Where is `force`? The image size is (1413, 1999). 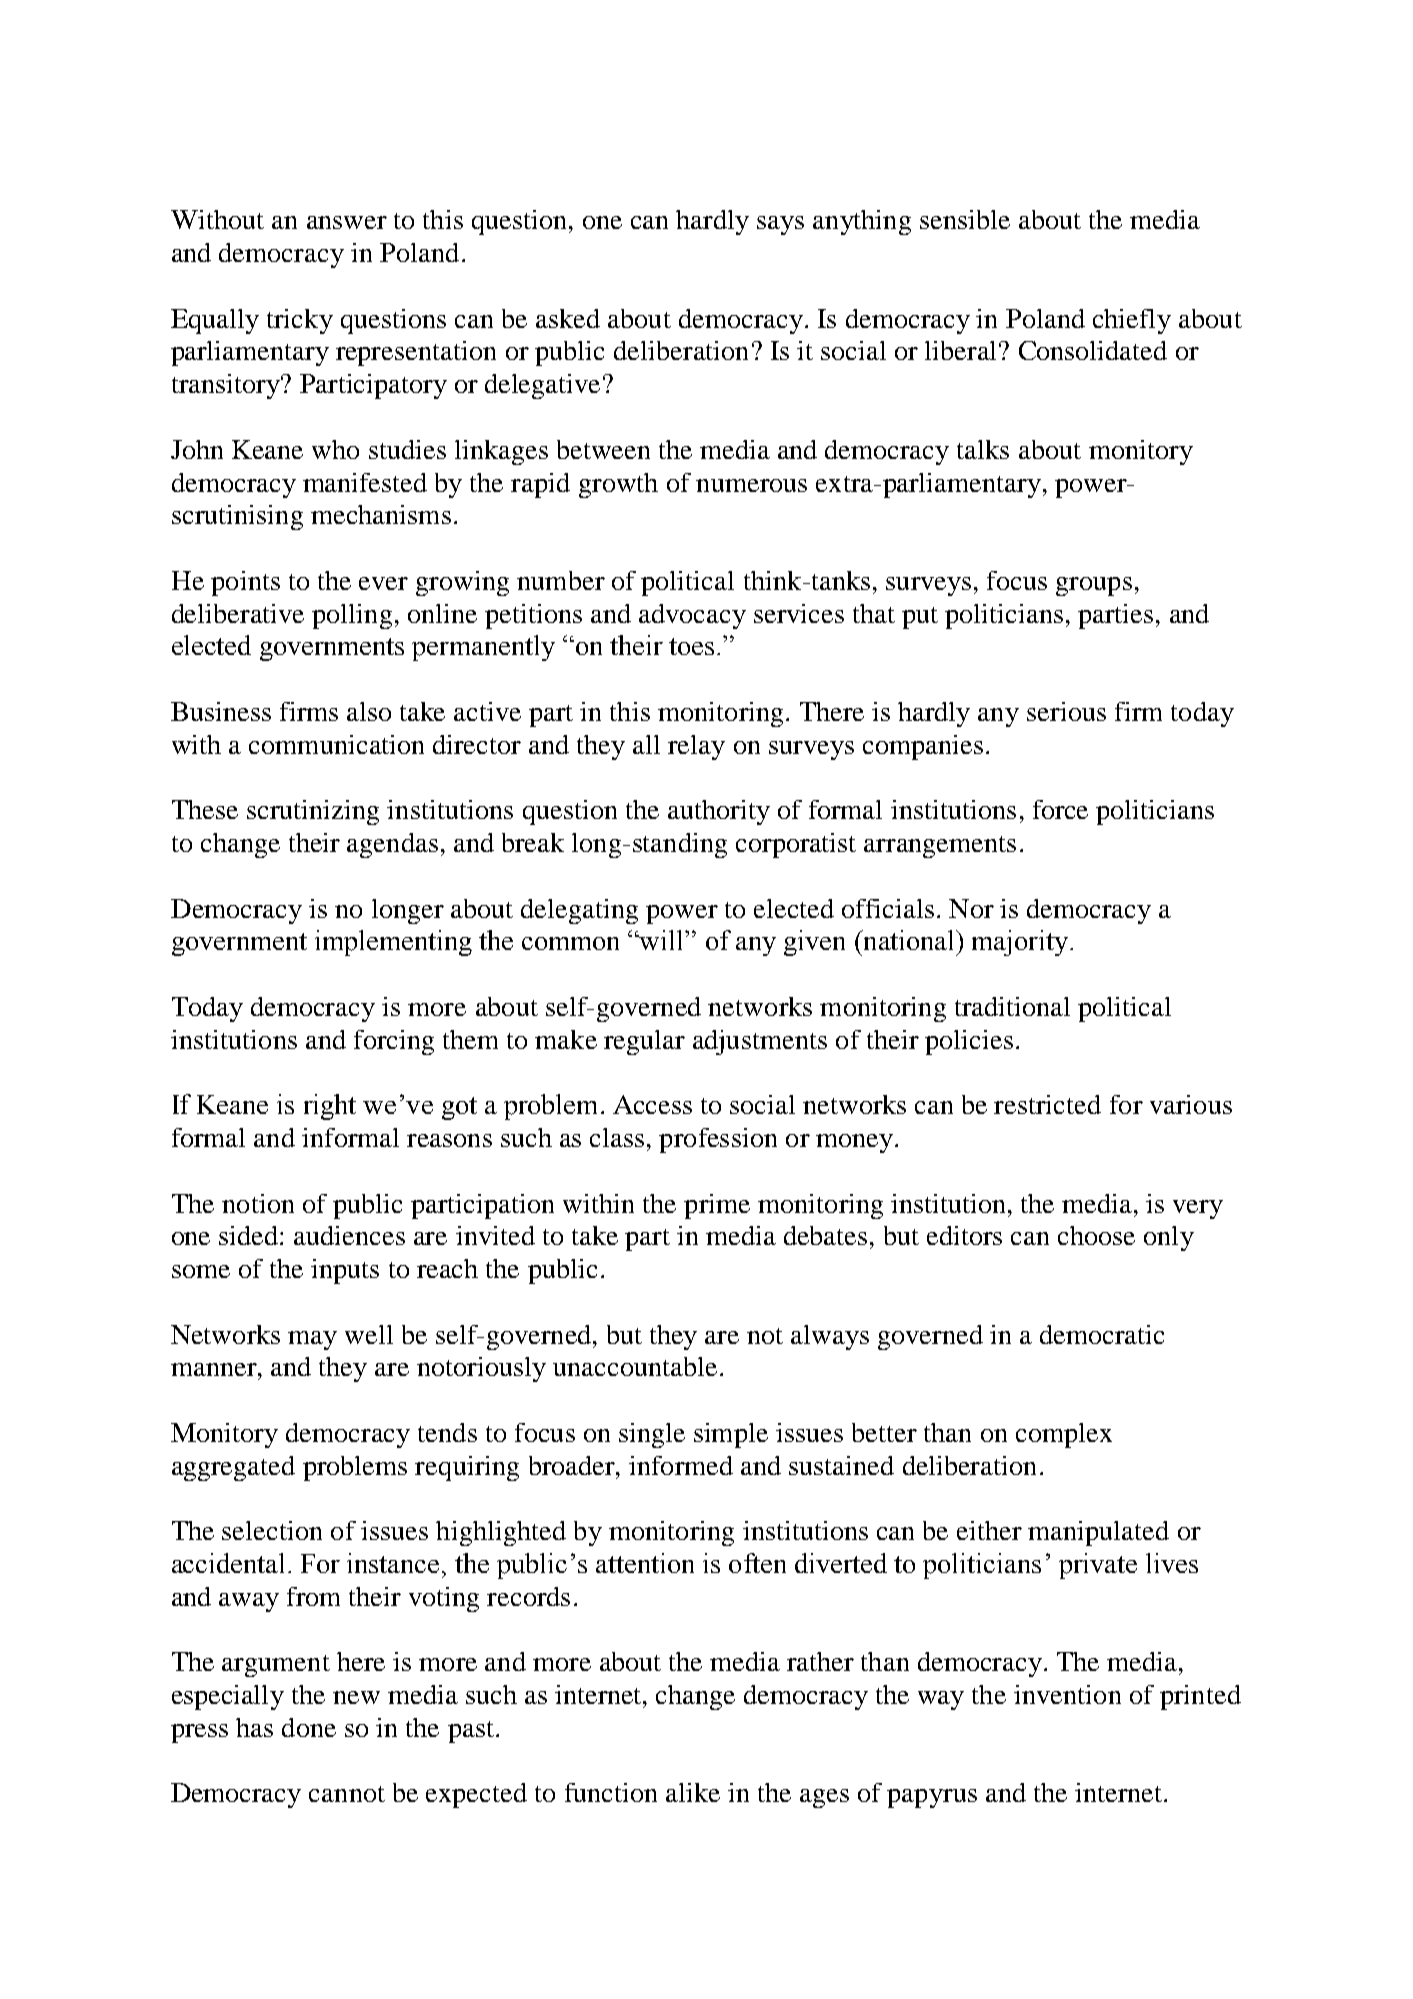
force is located at coordinates (1060, 809).
